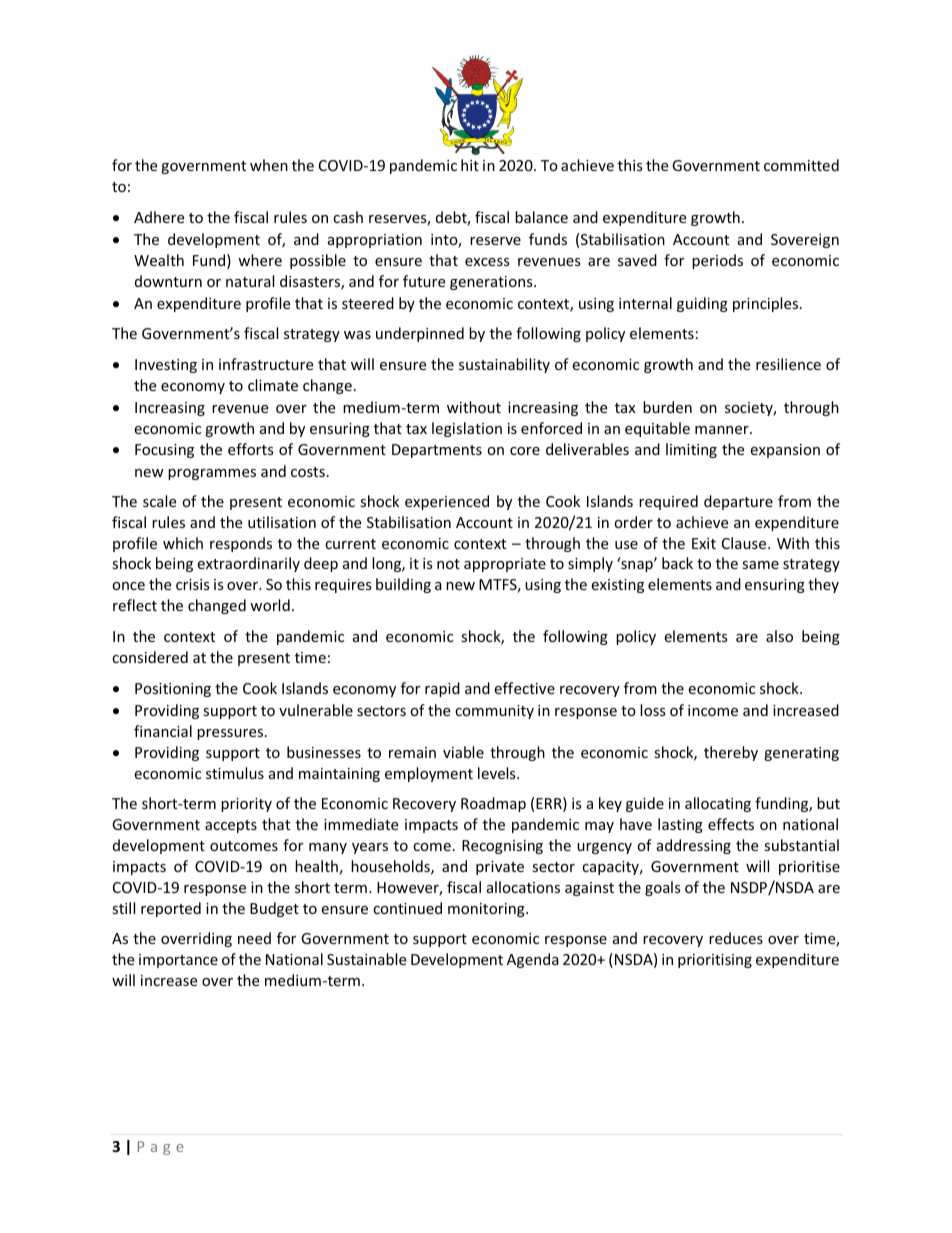  What do you see at coordinates (801, 165) in the screenshot?
I see `committed` at bounding box center [801, 165].
